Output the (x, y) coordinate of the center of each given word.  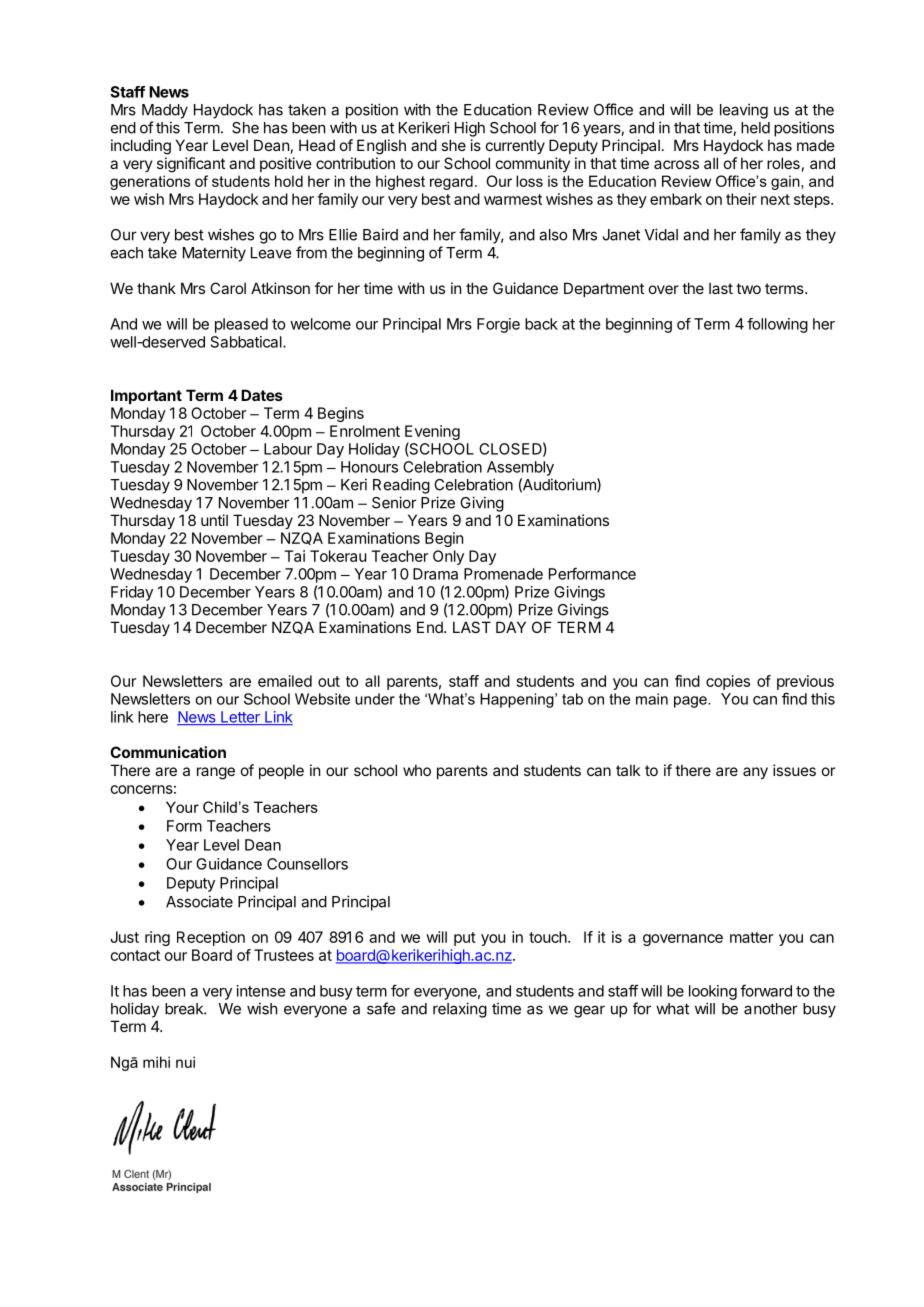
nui (185, 1062)
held (755, 128)
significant (191, 165)
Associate (199, 901)
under (375, 699)
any (755, 773)
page (691, 702)
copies (728, 682)
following (777, 325)
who (417, 770)
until (214, 520)
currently (515, 146)
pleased (241, 325)
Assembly (520, 468)
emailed (285, 681)
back (541, 324)
